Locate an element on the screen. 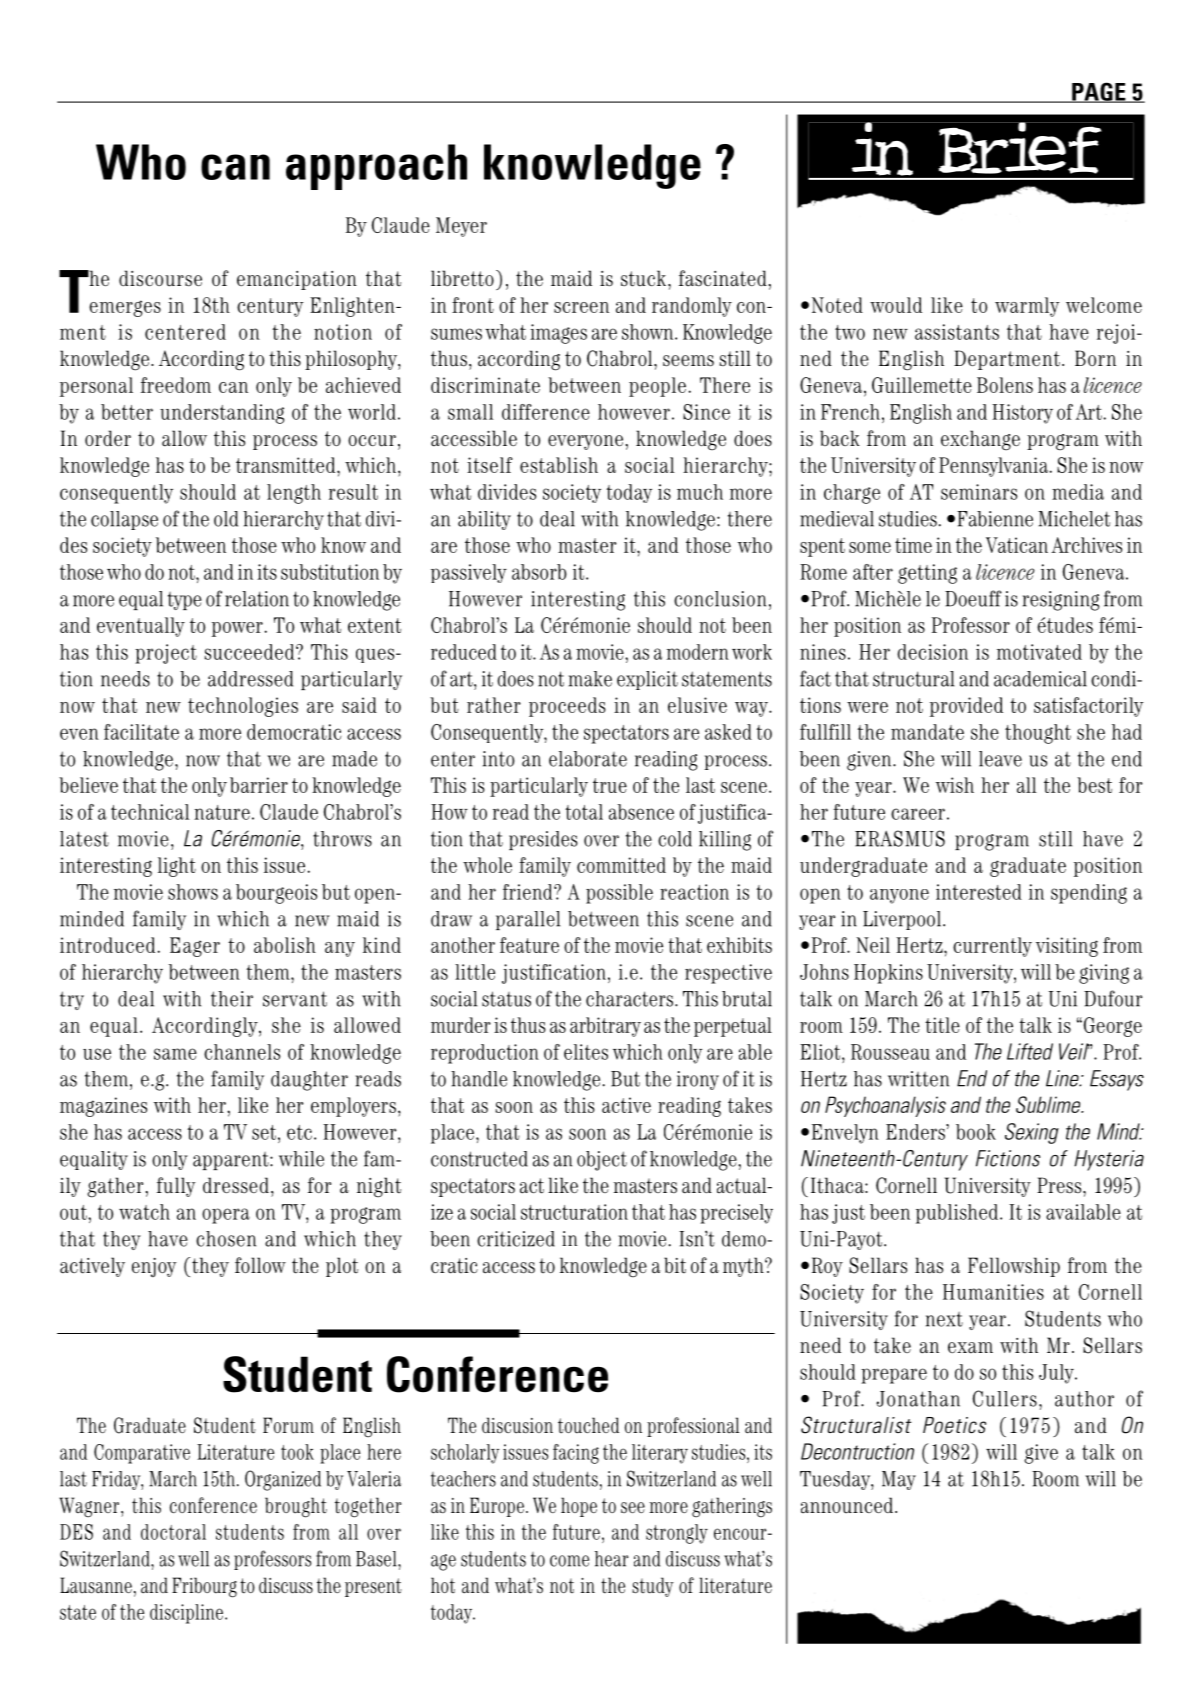 The width and height of the screenshot is (1202, 1701). page is located at coordinates (1099, 92).
